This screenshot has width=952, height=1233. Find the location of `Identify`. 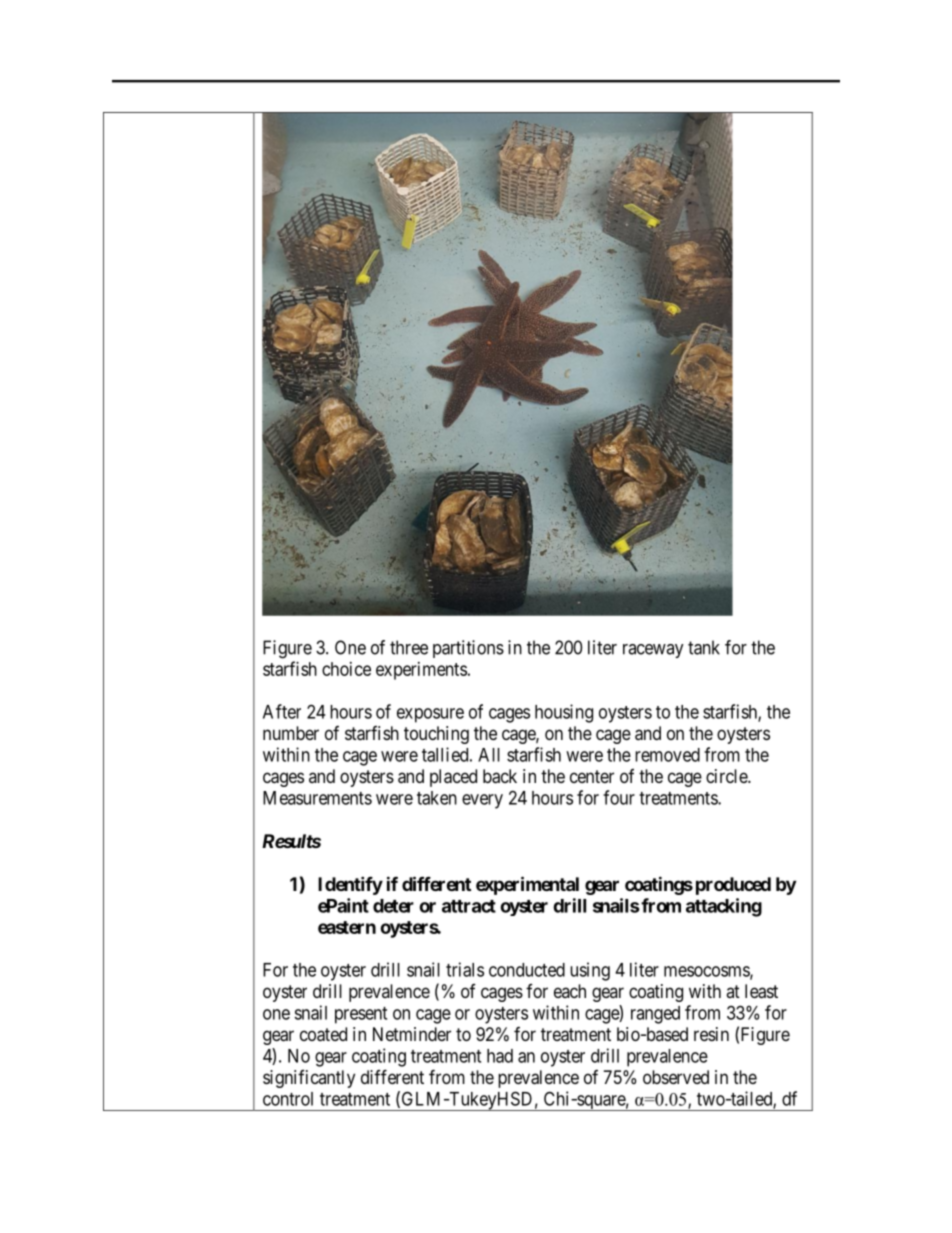

Identify is located at coordinates (350, 885).
